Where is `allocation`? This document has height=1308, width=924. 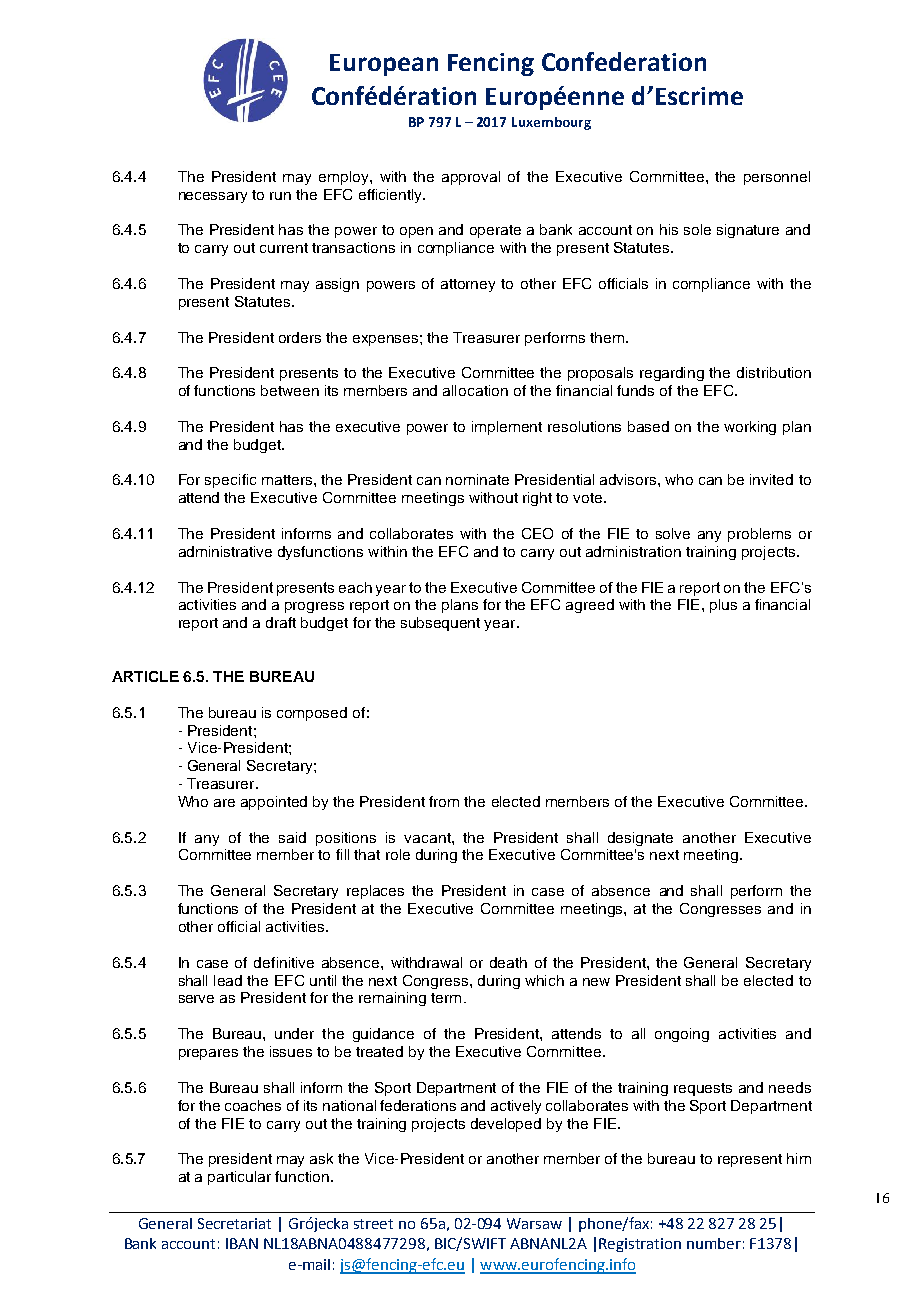 allocation is located at coordinates (475, 390).
